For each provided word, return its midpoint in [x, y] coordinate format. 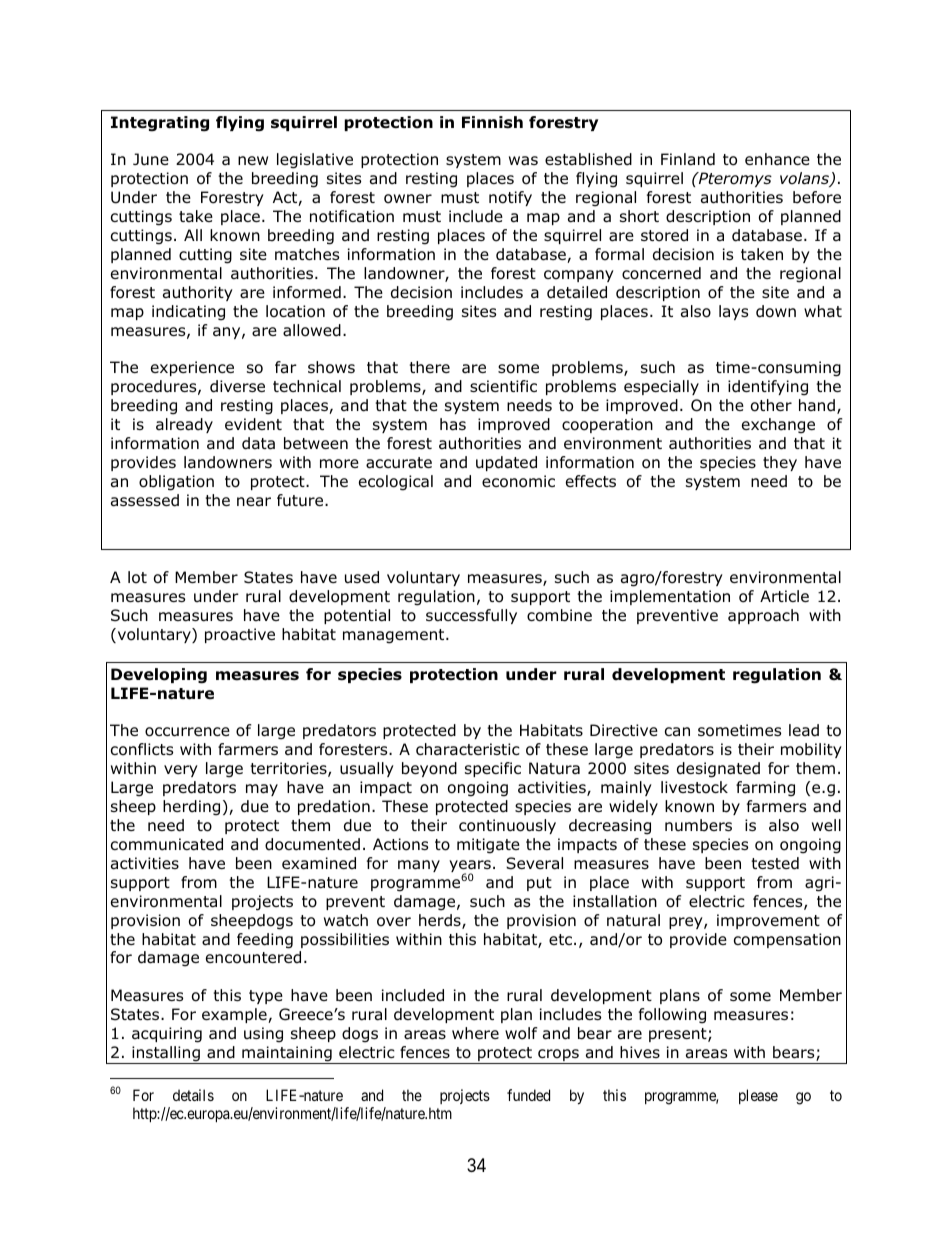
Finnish [492, 122]
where [475, 1033]
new [253, 160]
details [193, 1095]
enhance [777, 159]
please [758, 1096]
